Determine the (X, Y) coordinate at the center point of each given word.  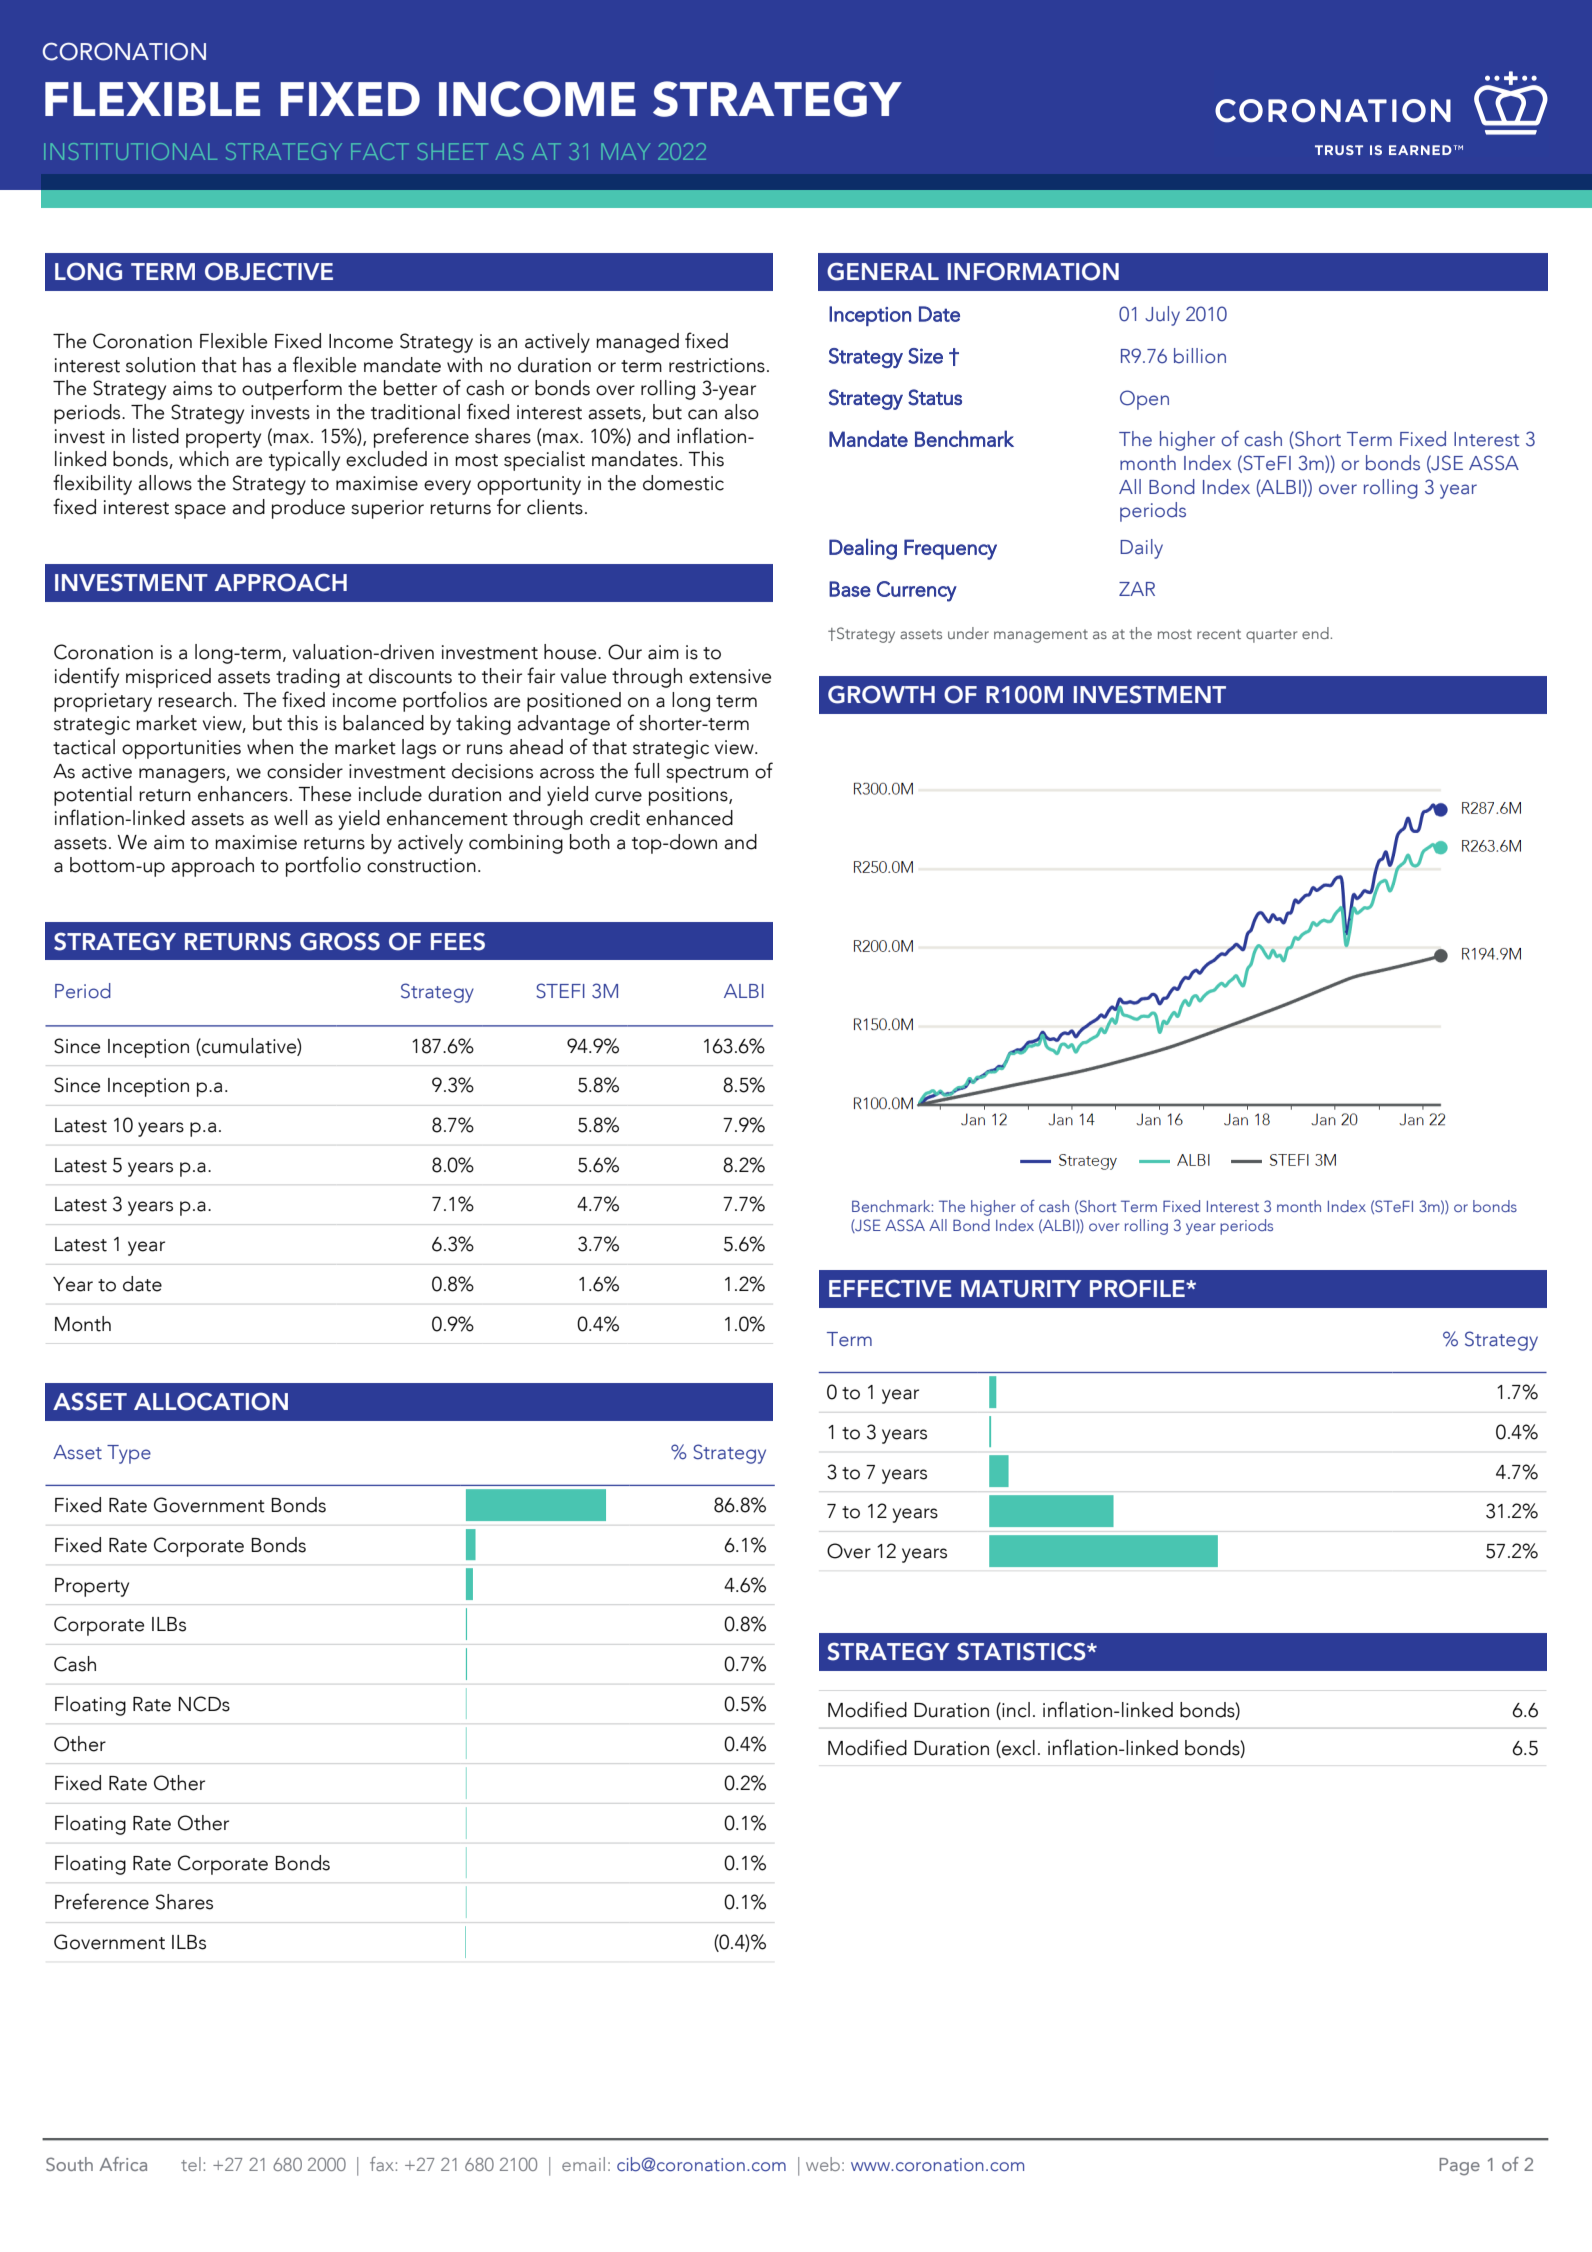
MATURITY (1021, 1289)
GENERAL (883, 271)
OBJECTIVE (269, 271)
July (1162, 316)
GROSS (340, 941)
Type (129, 1454)
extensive (730, 676)
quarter (1271, 636)
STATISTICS (1022, 1651)
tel (191, 2164)
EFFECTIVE (890, 1288)
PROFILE (1138, 1288)
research (195, 700)
